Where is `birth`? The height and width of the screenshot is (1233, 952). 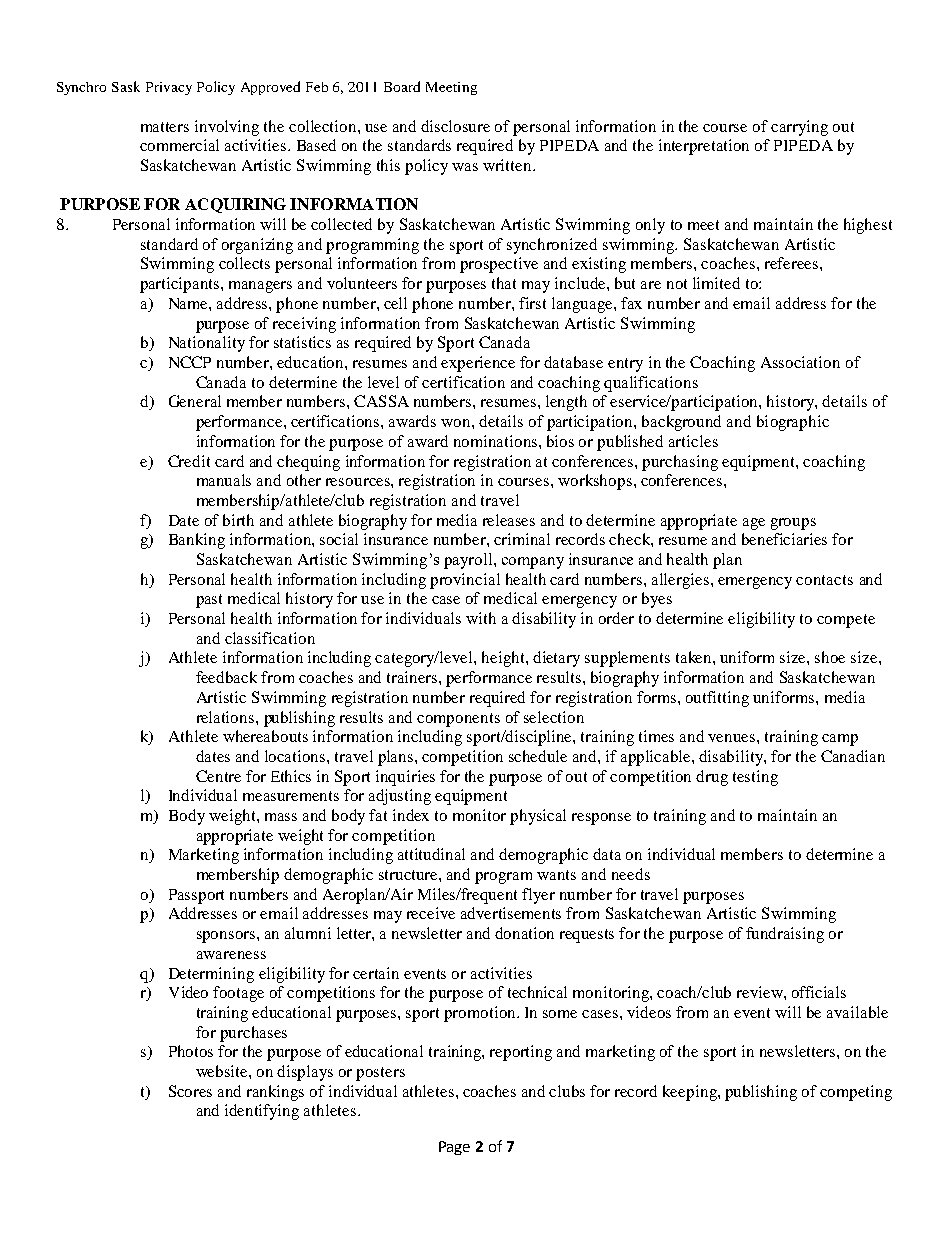
birth is located at coordinates (238, 520).
